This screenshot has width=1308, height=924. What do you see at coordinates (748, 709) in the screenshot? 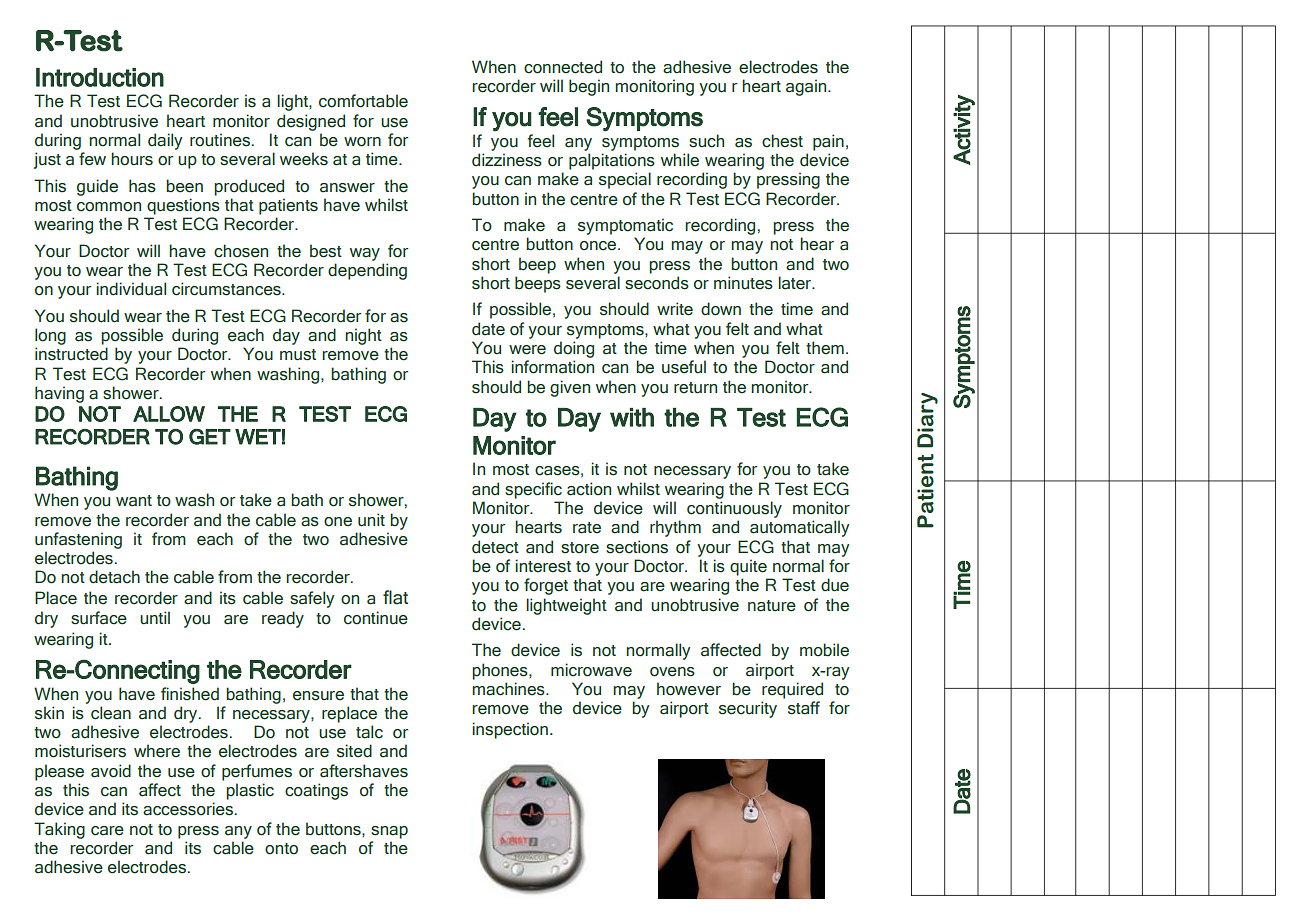
I see `security` at bounding box center [748, 709].
